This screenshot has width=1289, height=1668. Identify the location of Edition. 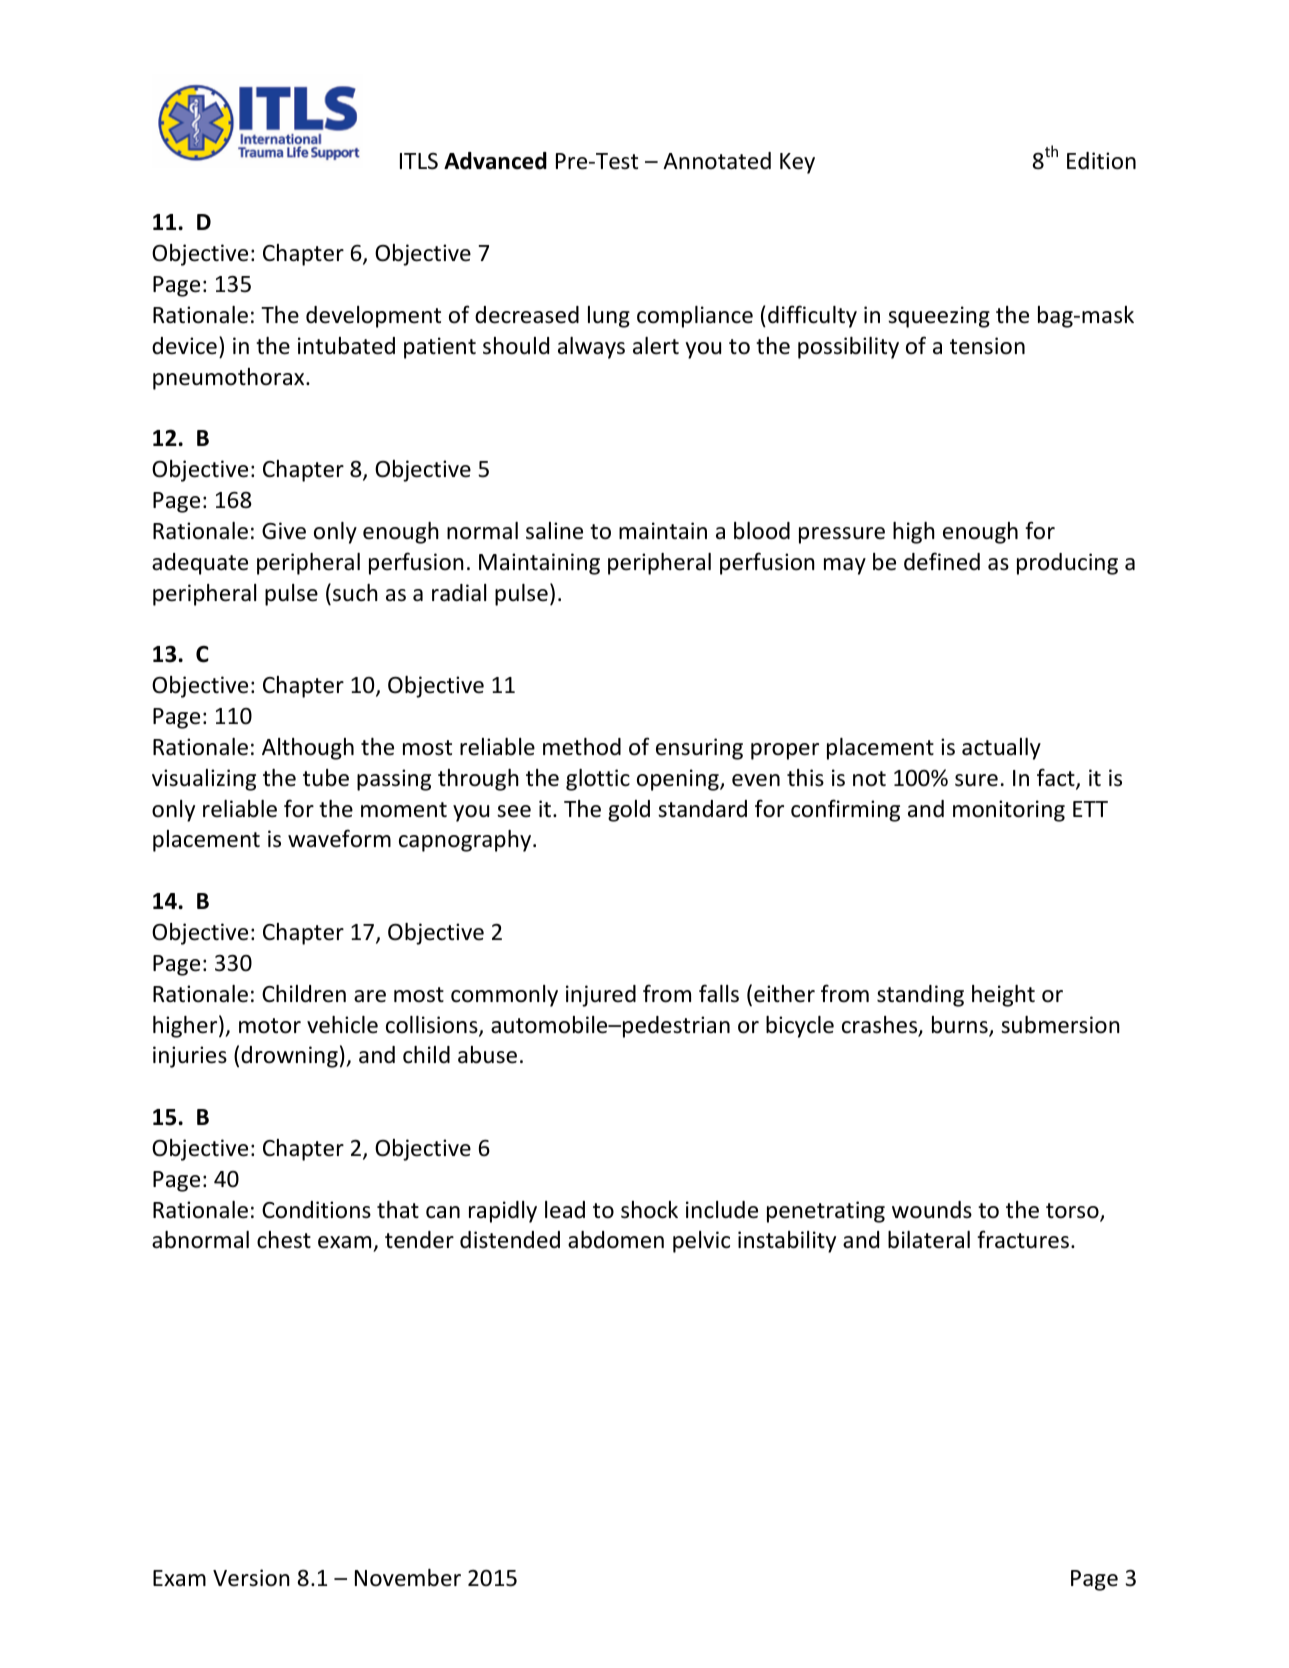
(1101, 161).
